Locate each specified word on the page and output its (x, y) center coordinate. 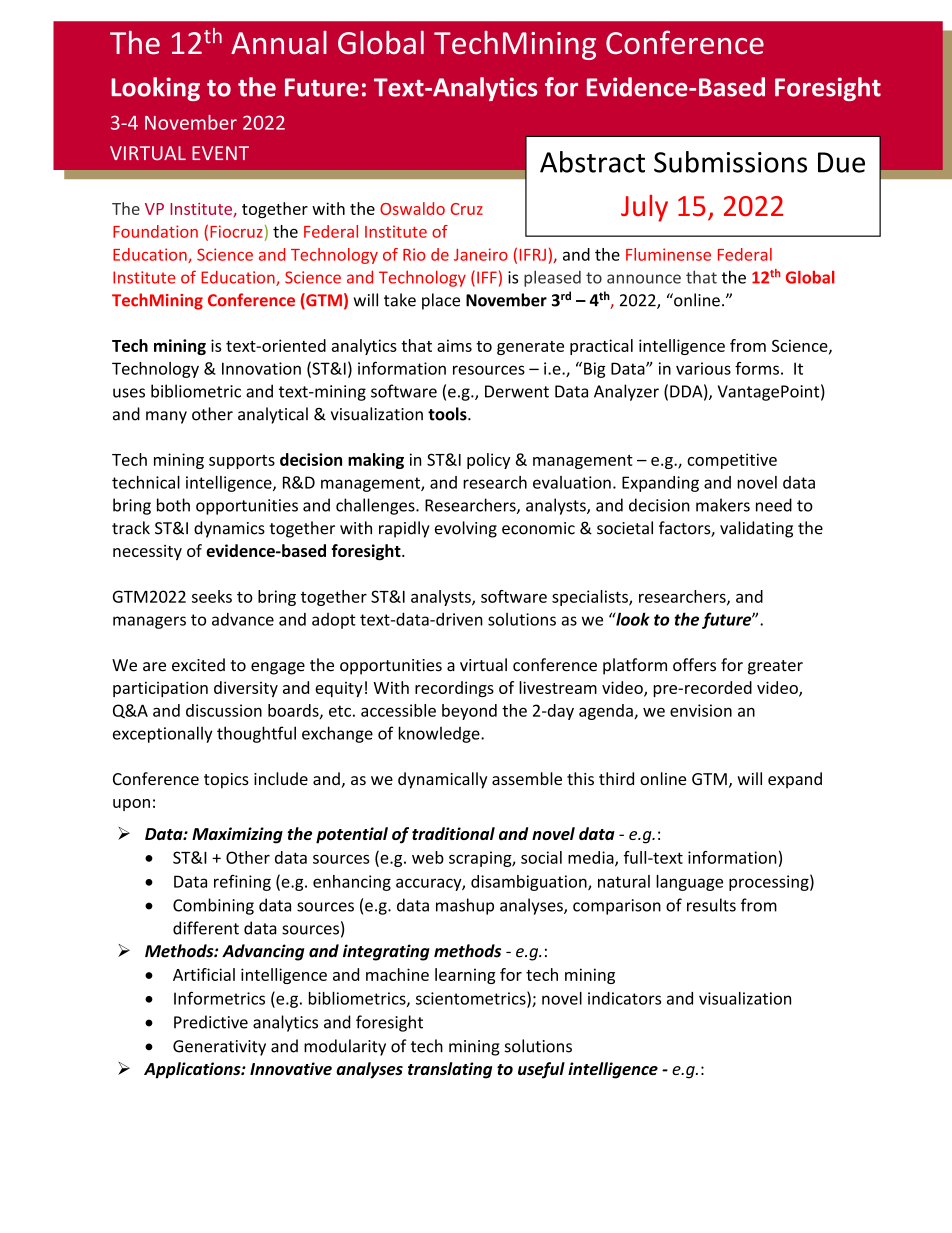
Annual (279, 43)
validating (756, 529)
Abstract (592, 162)
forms (757, 368)
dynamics (229, 529)
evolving (466, 529)
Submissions (730, 162)
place (441, 301)
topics (226, 781)
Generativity (219, 1048)
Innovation (261, 368)
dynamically (442, 780)
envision (701, 710)
